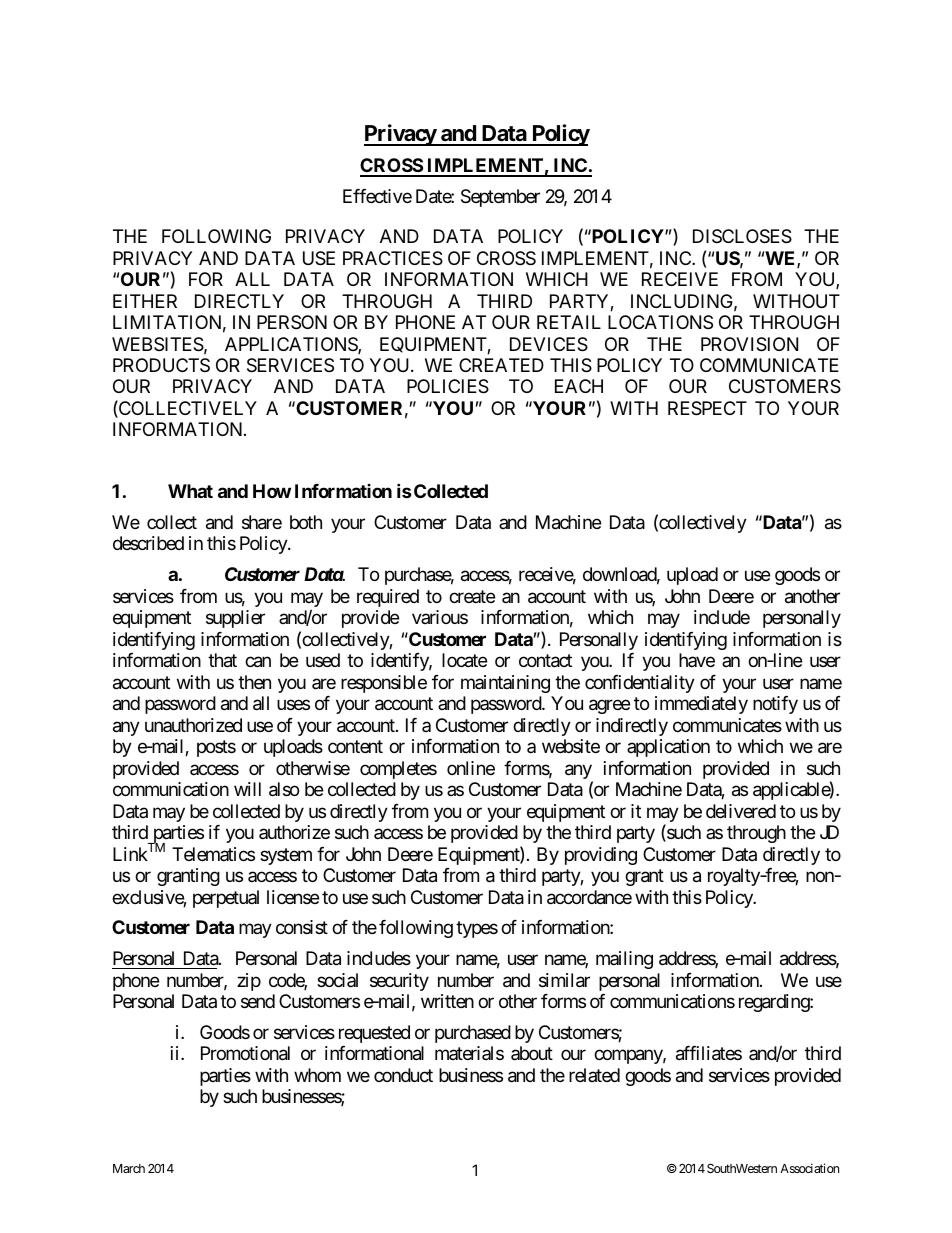 This image has width=952, height=1233. What do you see at coordinates (388, 598) in the image?
I see `required` at bounding box center [388, 598].
